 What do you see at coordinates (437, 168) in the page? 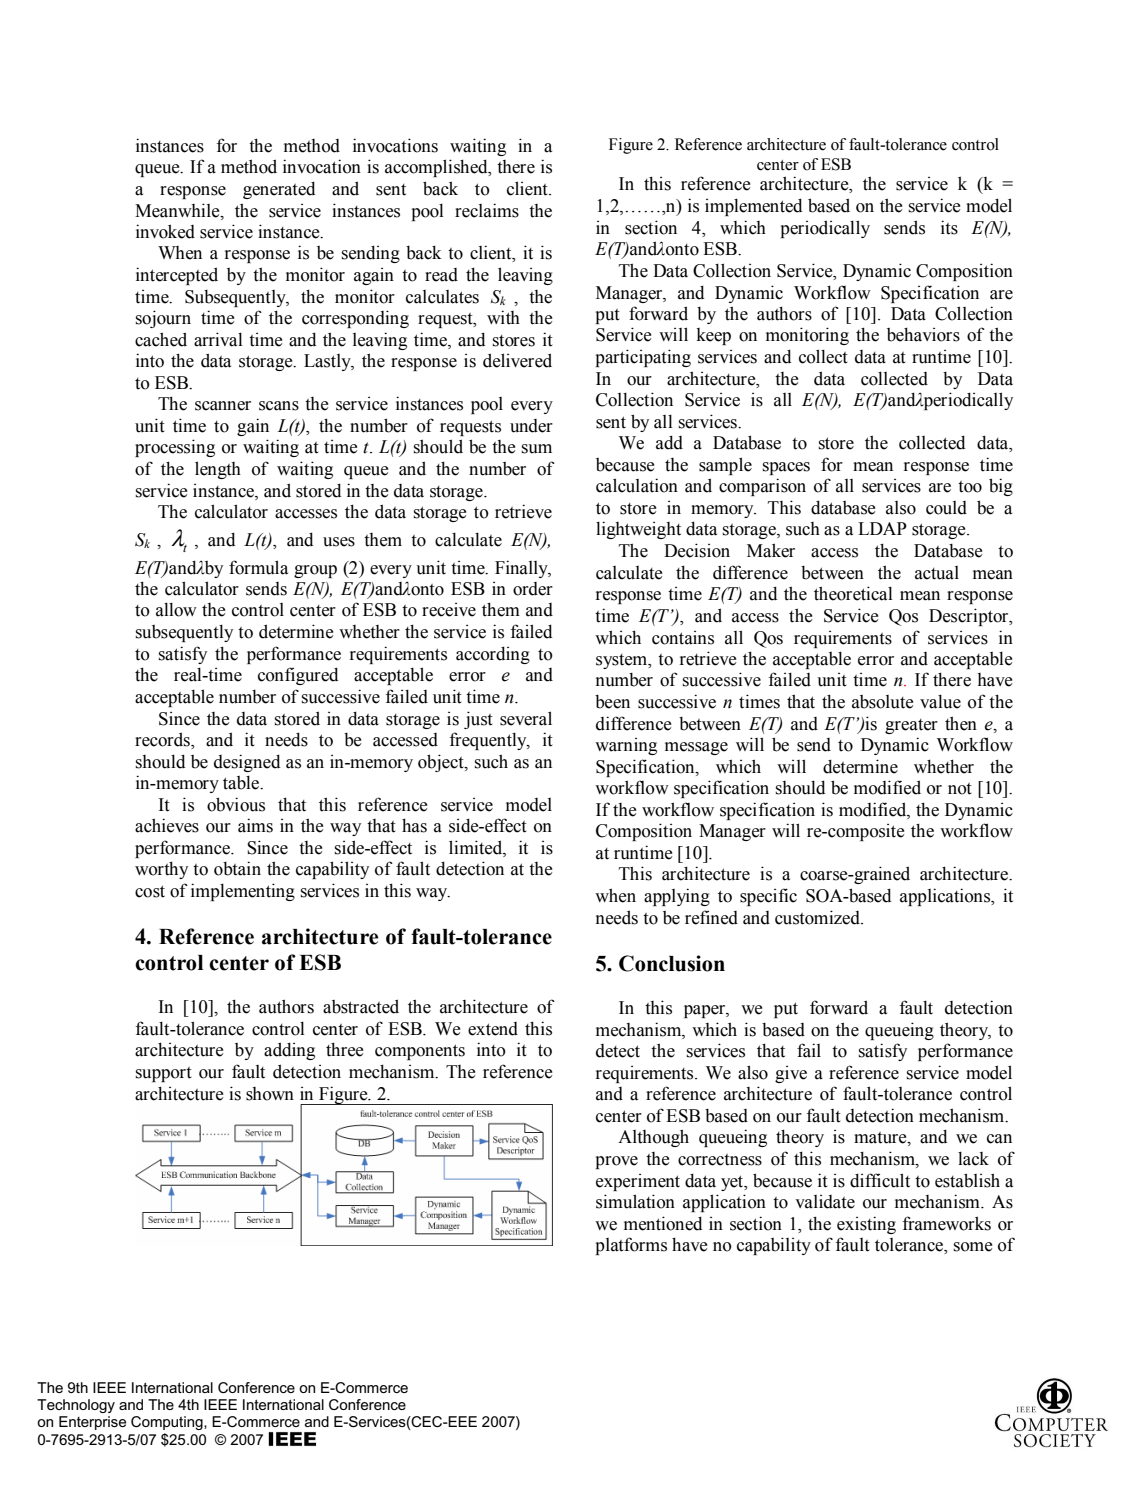
I see `accomplished` at bounding box center [437, 168].
